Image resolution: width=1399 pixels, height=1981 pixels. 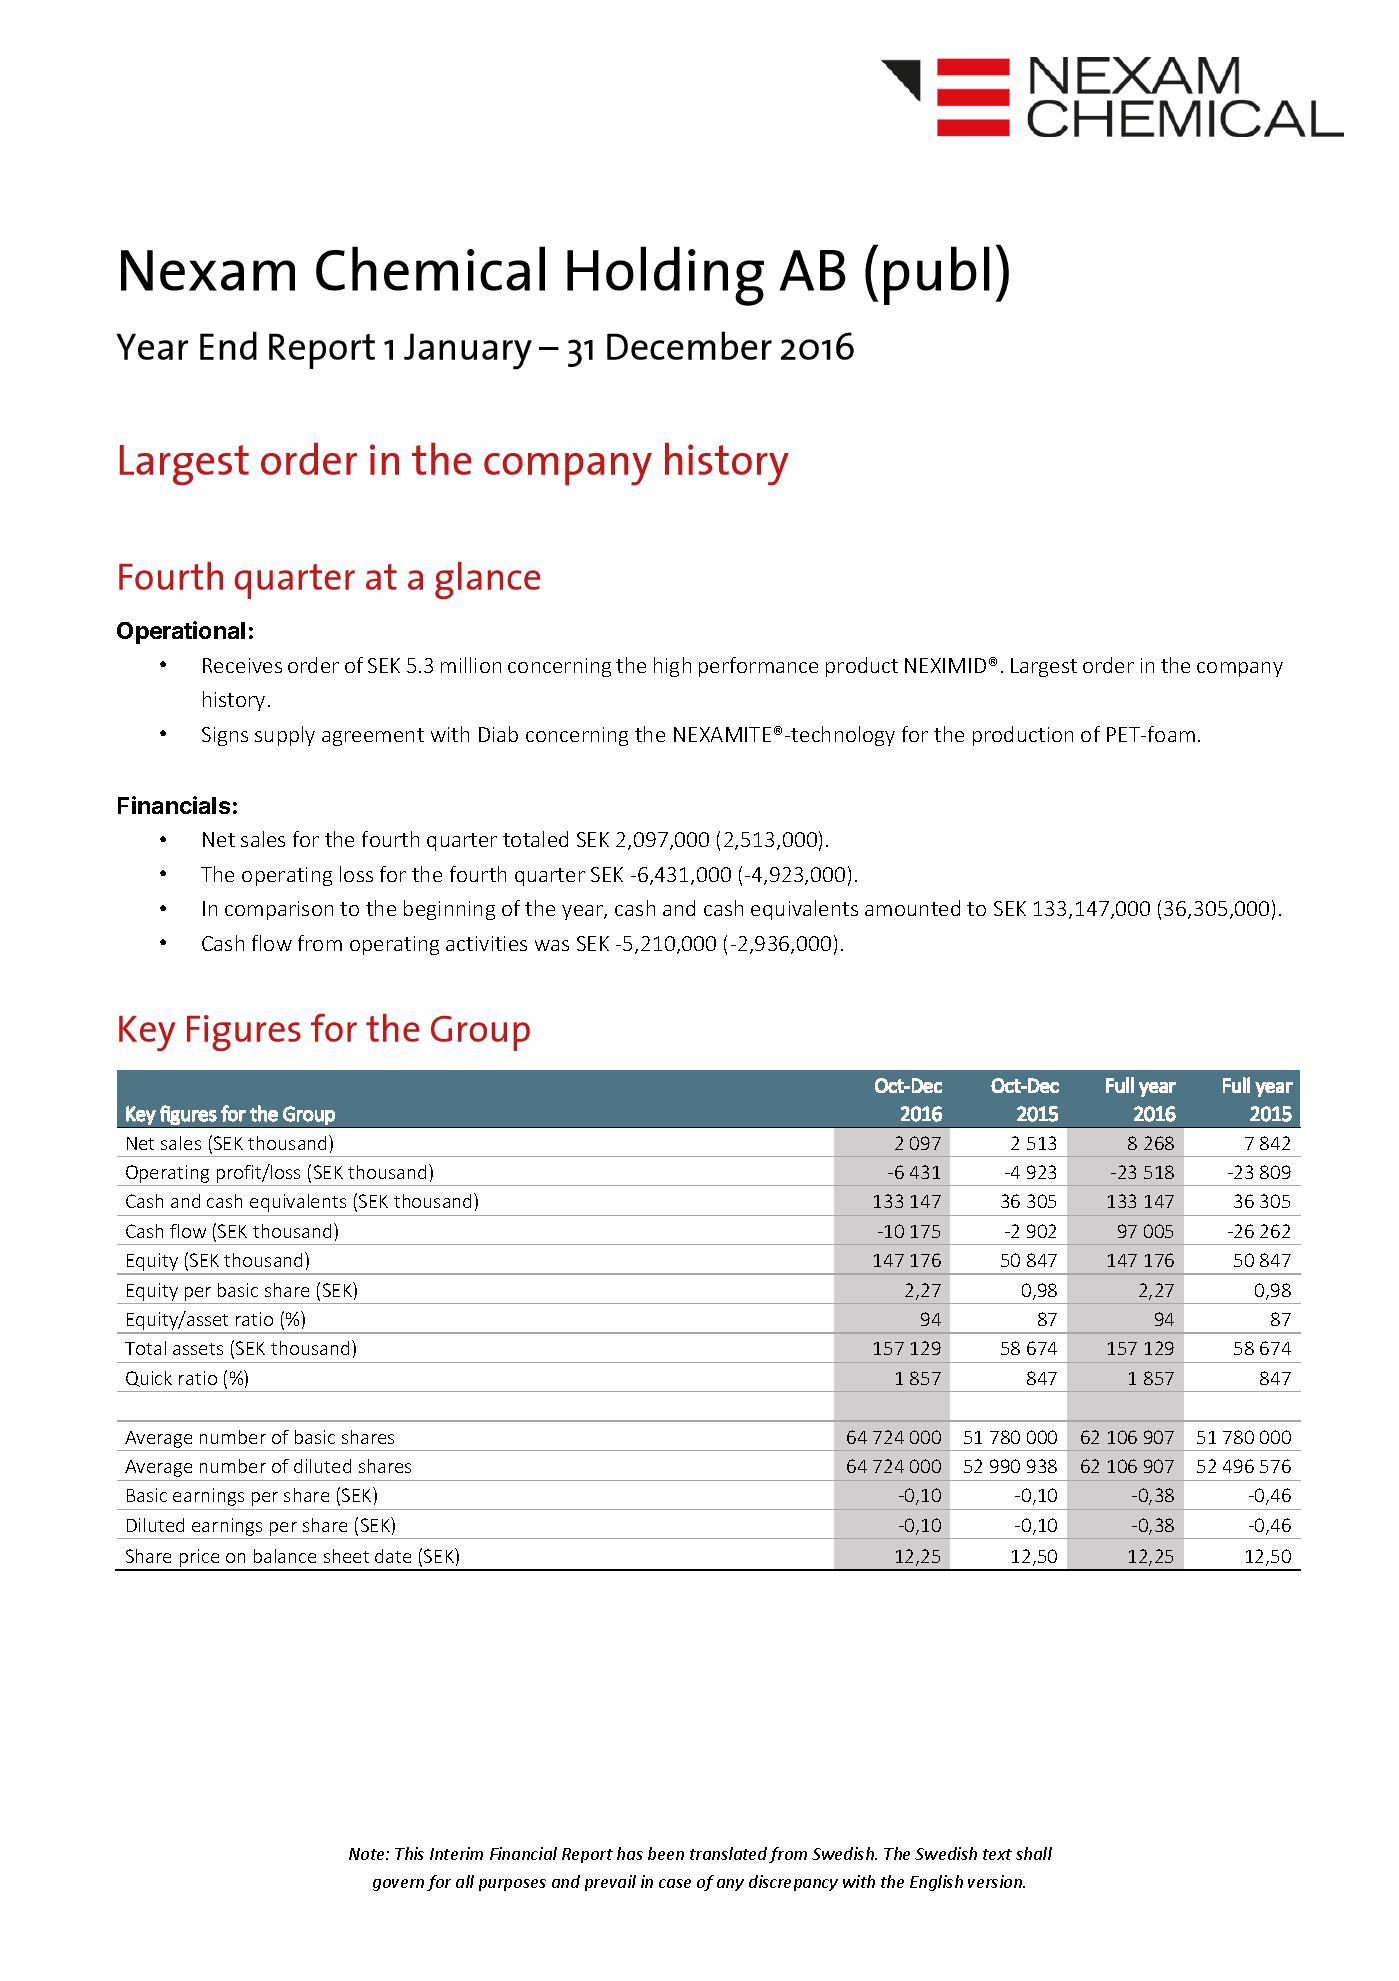 I want to click on high, so click(x=672, y=667).
